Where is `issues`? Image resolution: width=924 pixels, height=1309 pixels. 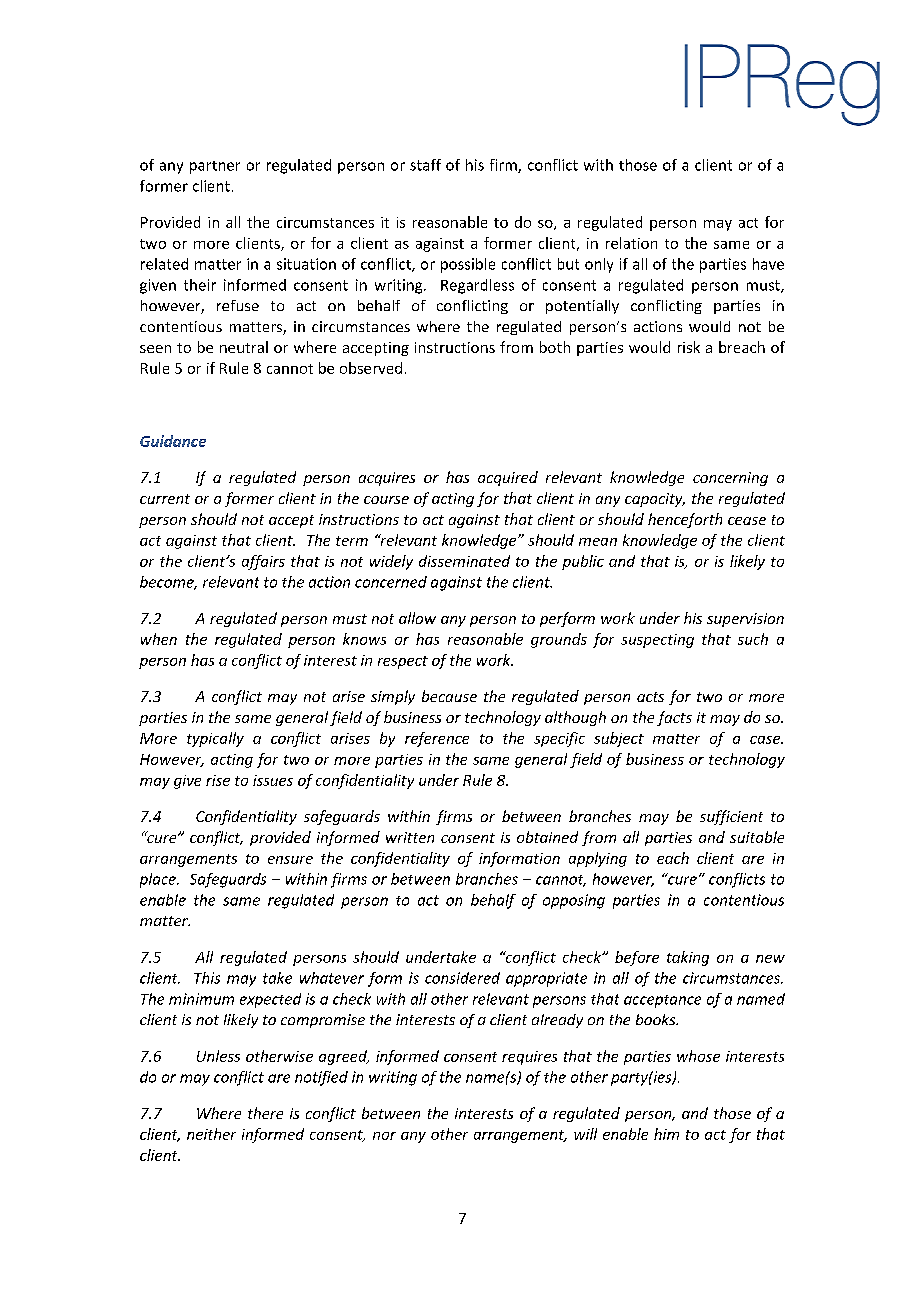
issues is located at coordinates (273, 780).
